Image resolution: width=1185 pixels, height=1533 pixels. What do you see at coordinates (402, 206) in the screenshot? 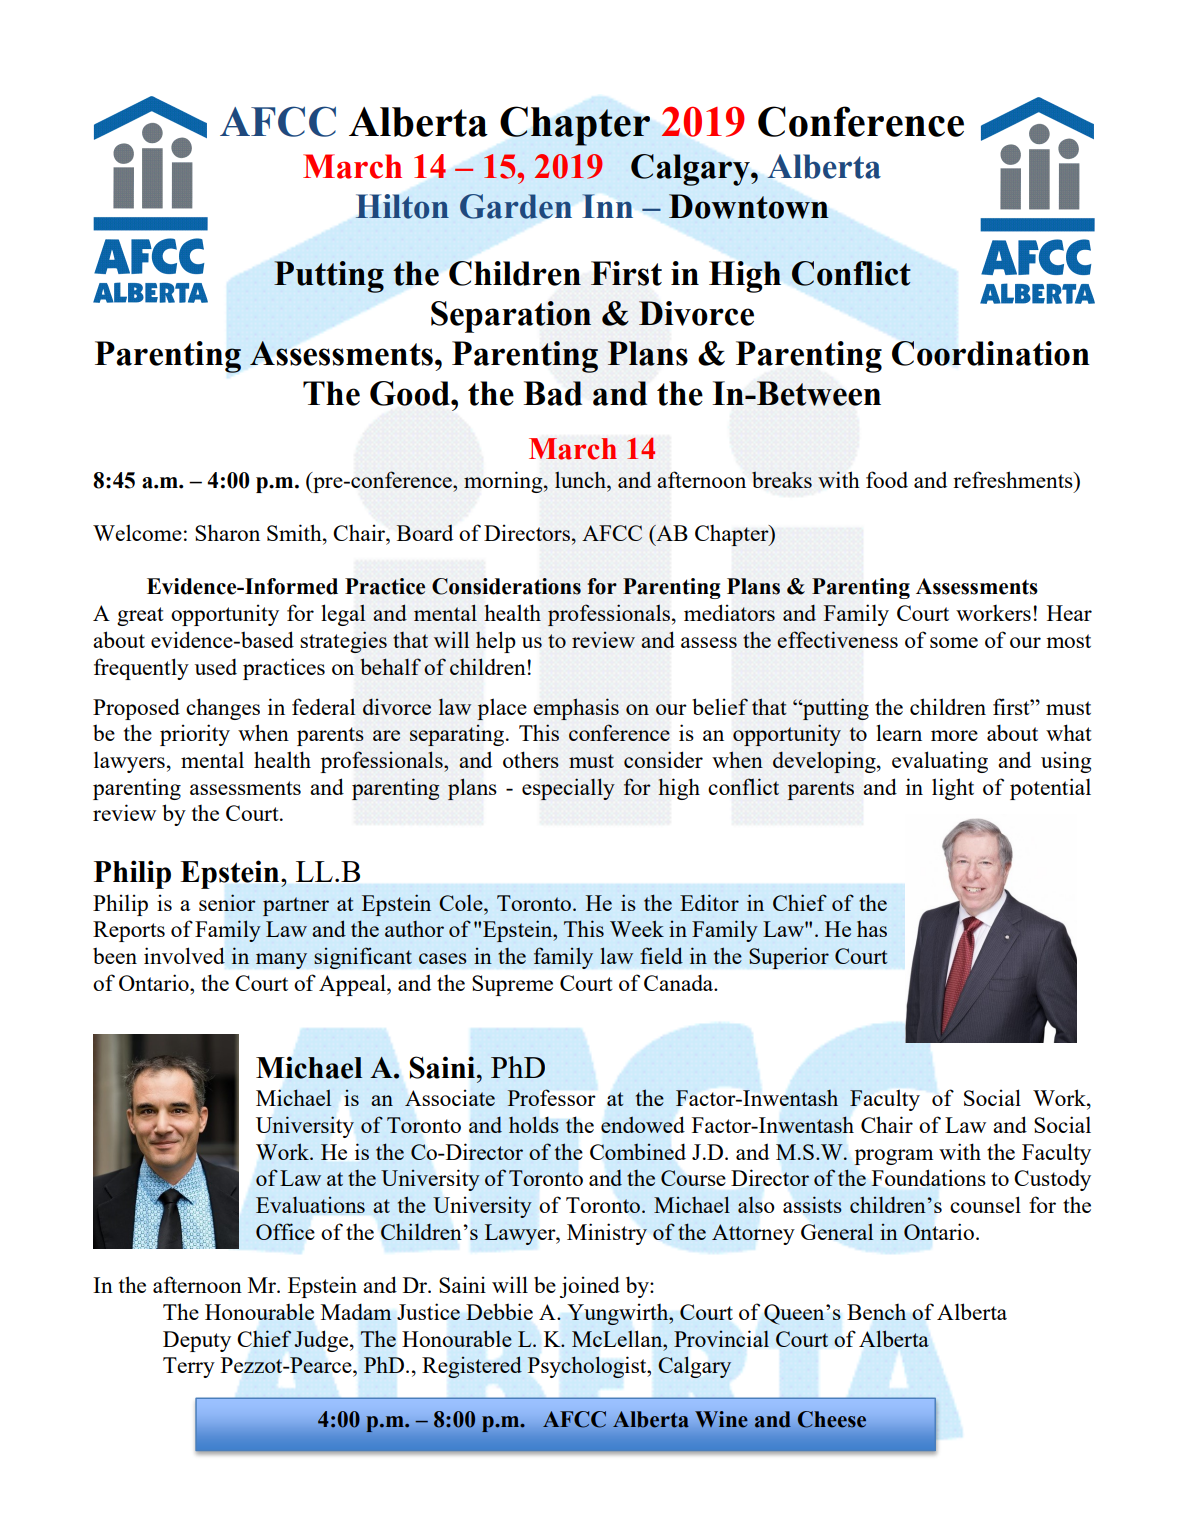
I see `Hilton` at bounding box center [402, 206].
